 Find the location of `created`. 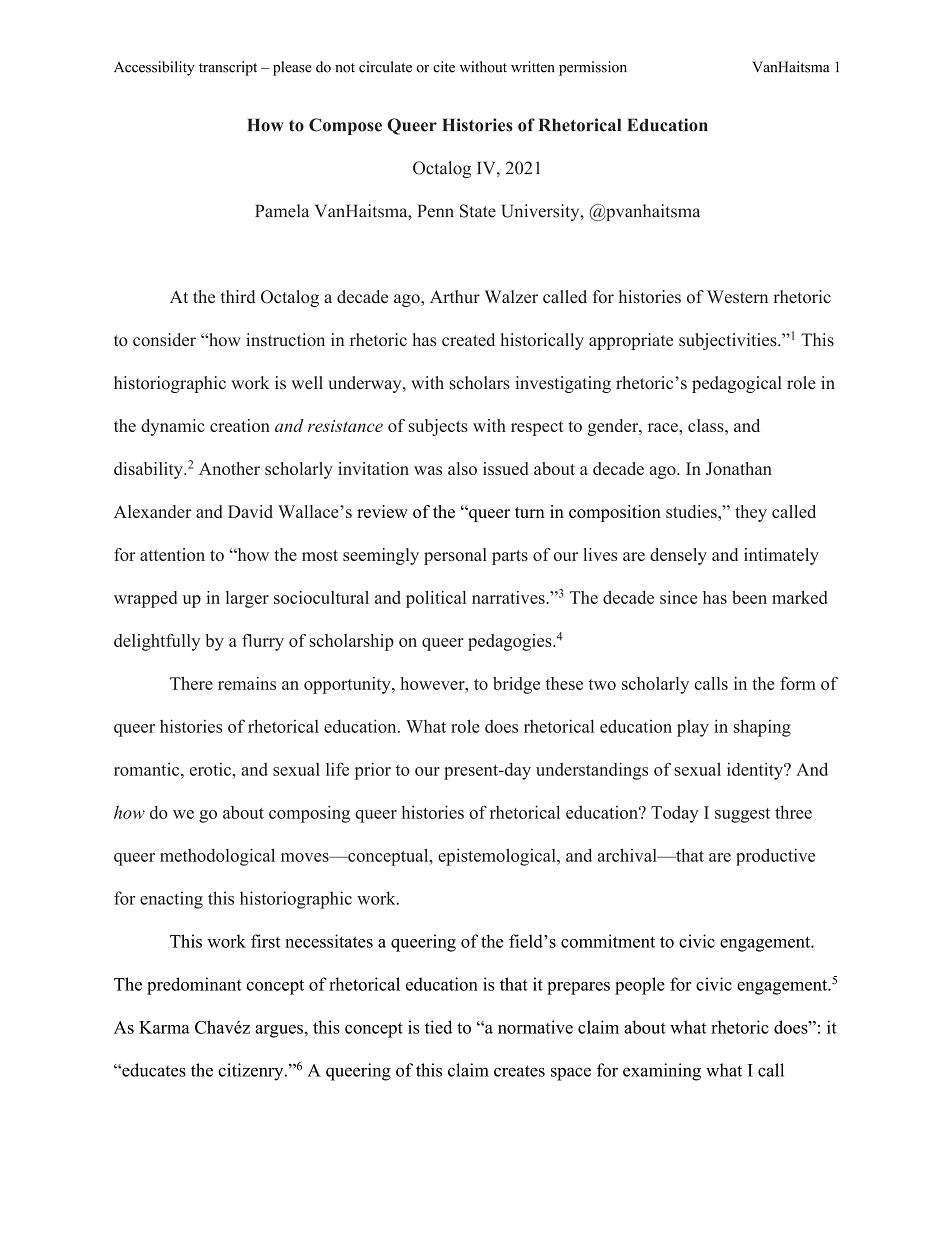

created is located at coordinates (468, 340).
